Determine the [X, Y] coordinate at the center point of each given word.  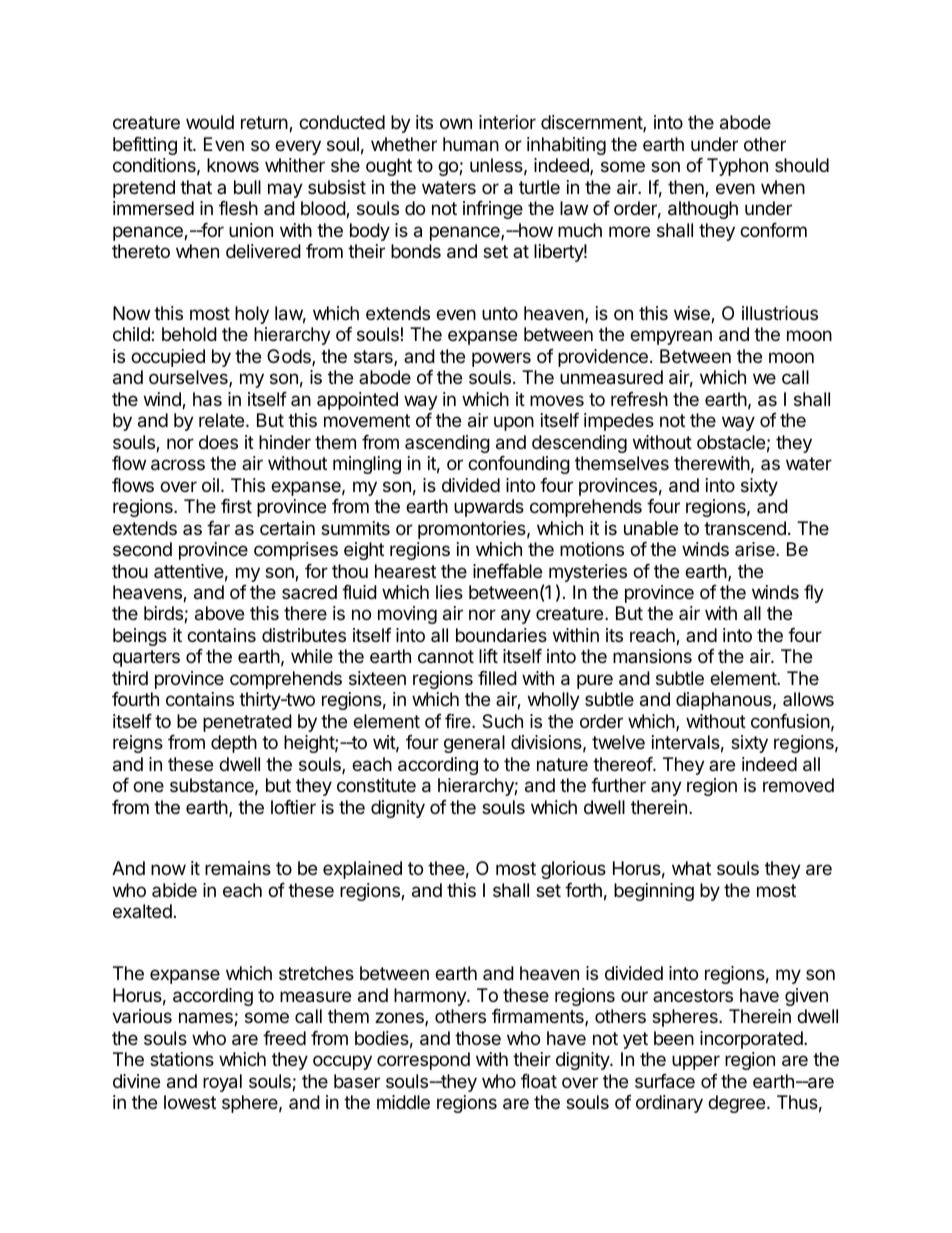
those [478, 1038]
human [471, 144]
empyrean [671, 337]
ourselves [189, 378]
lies [449, 592]
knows [233, 165]
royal [222, 1083]
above [219, 613]
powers [501, 359]
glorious [573, 870]
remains [238, 868]
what [691, 868]
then [687, 188]
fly [814, 594]
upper [696, 1062]
